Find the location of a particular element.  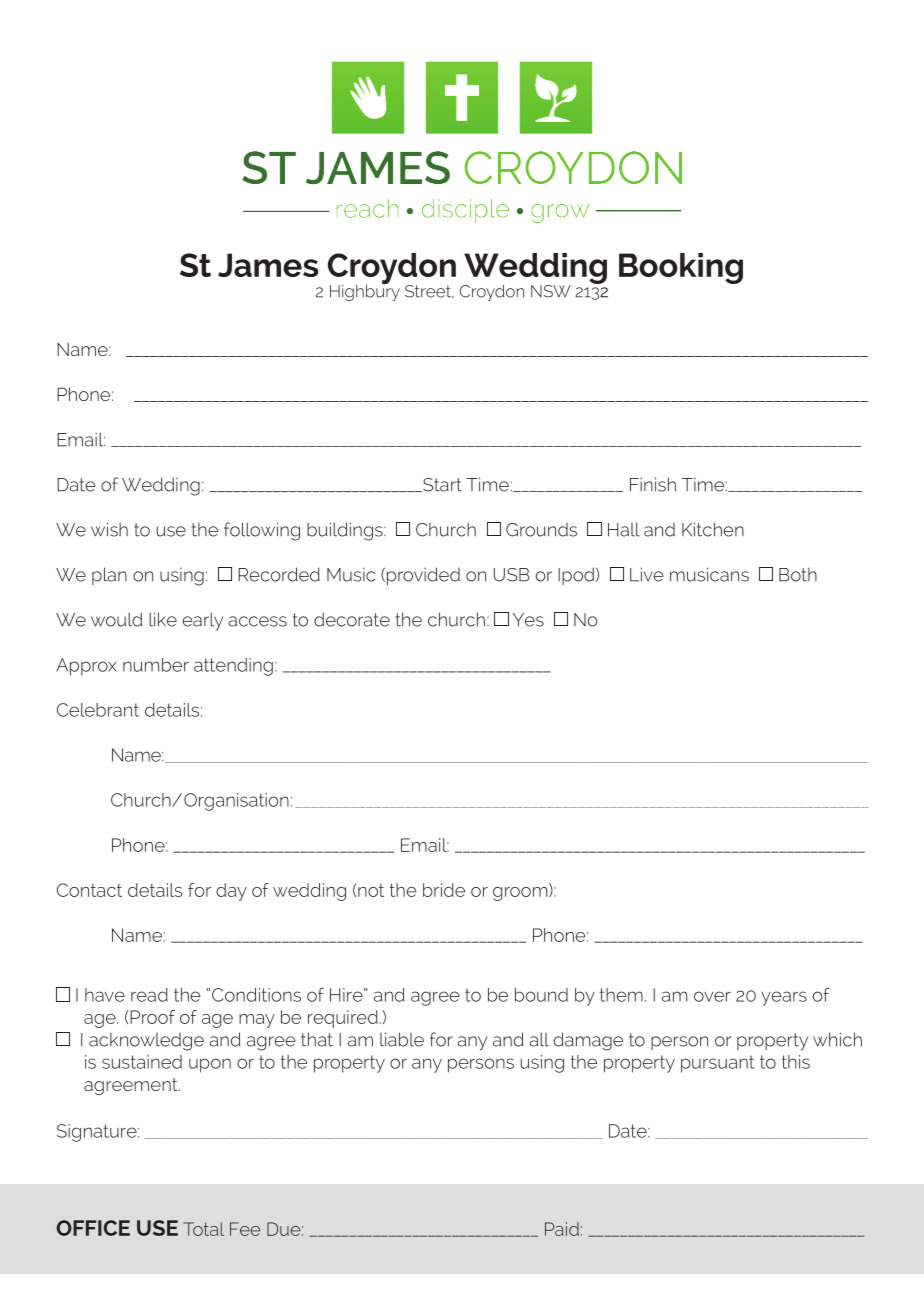

Street is located at coordinates (429, 291).
